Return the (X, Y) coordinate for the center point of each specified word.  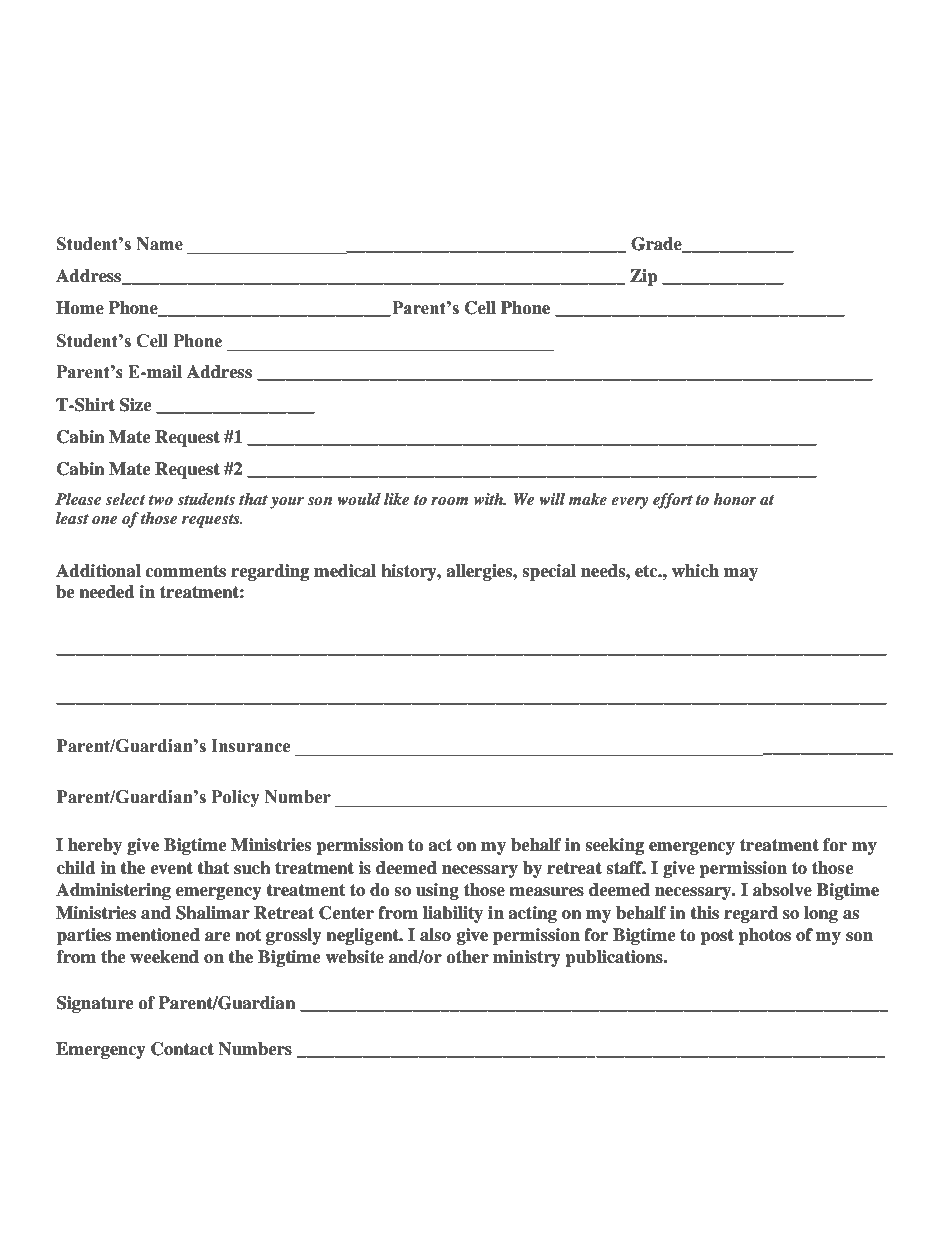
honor (735, 499)
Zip (644, 277)
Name (159, 244)
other (467, 957)
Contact (182, 1049)
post (717, 937)
